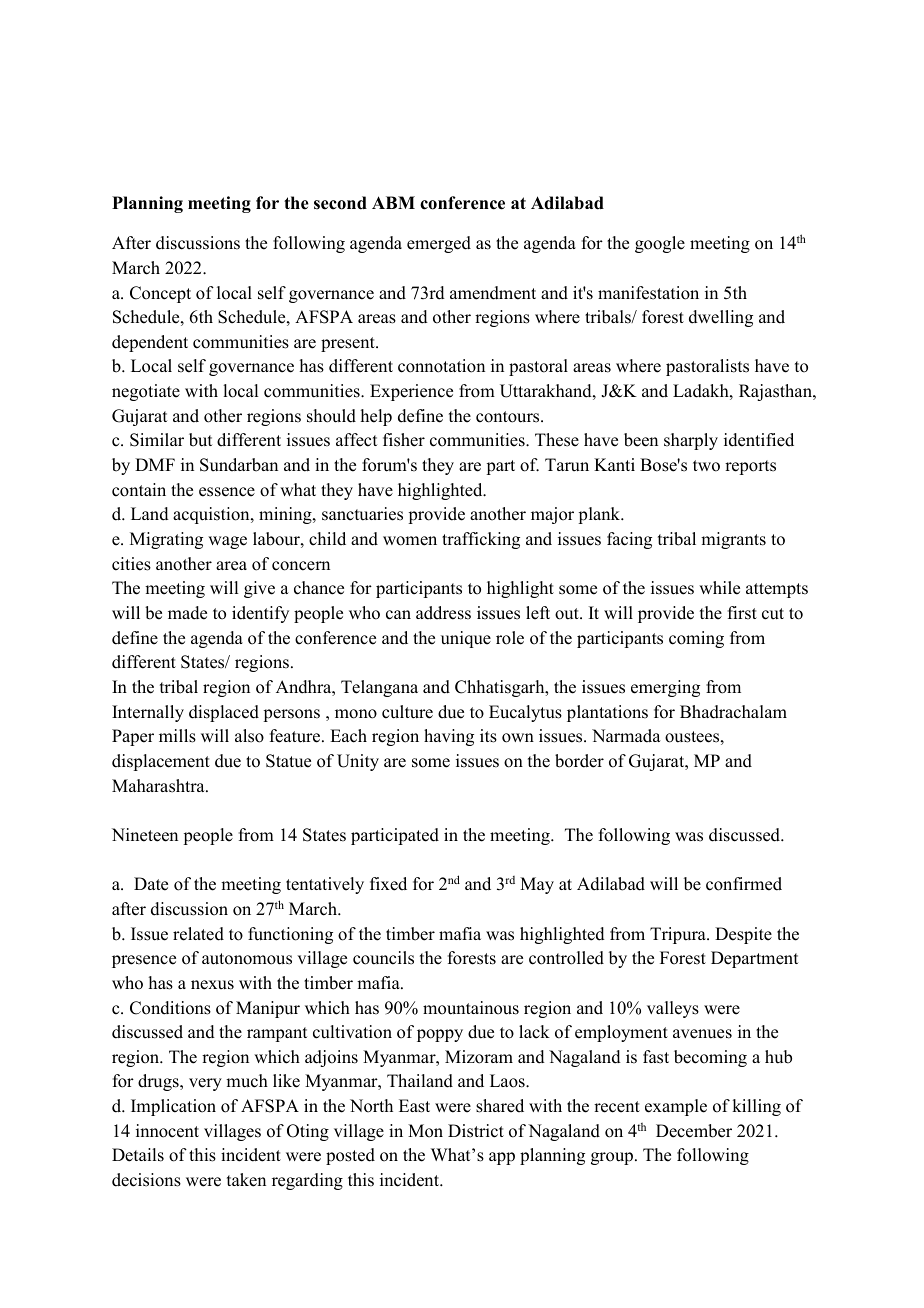 Image resolution: width=924 pixels, height=1308 pixels. Describe the element at coordinates (660, 244) in the screenshot. I see `google` at that location.
